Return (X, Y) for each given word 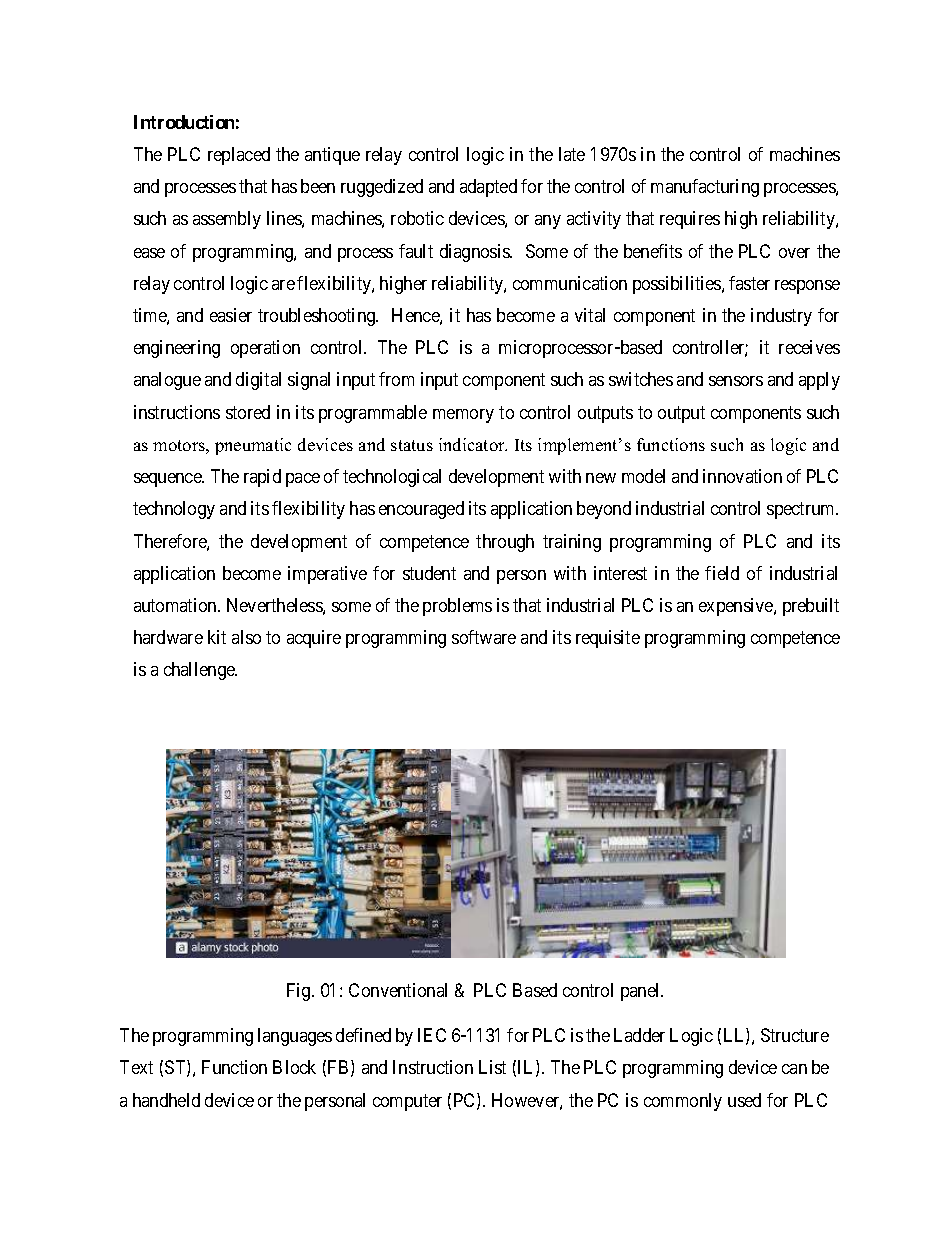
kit (217, 637)
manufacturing (705, 188)
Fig (300, 992)
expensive (737, 607)
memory (463, 416)
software (484, 637)
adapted (488, 188)
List (492, 1067)
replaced (239, 156)
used (744, 1100)
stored (248, 412)
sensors (736, 381)
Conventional (398, 990)
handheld (166, 1100)
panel (642, 992)
